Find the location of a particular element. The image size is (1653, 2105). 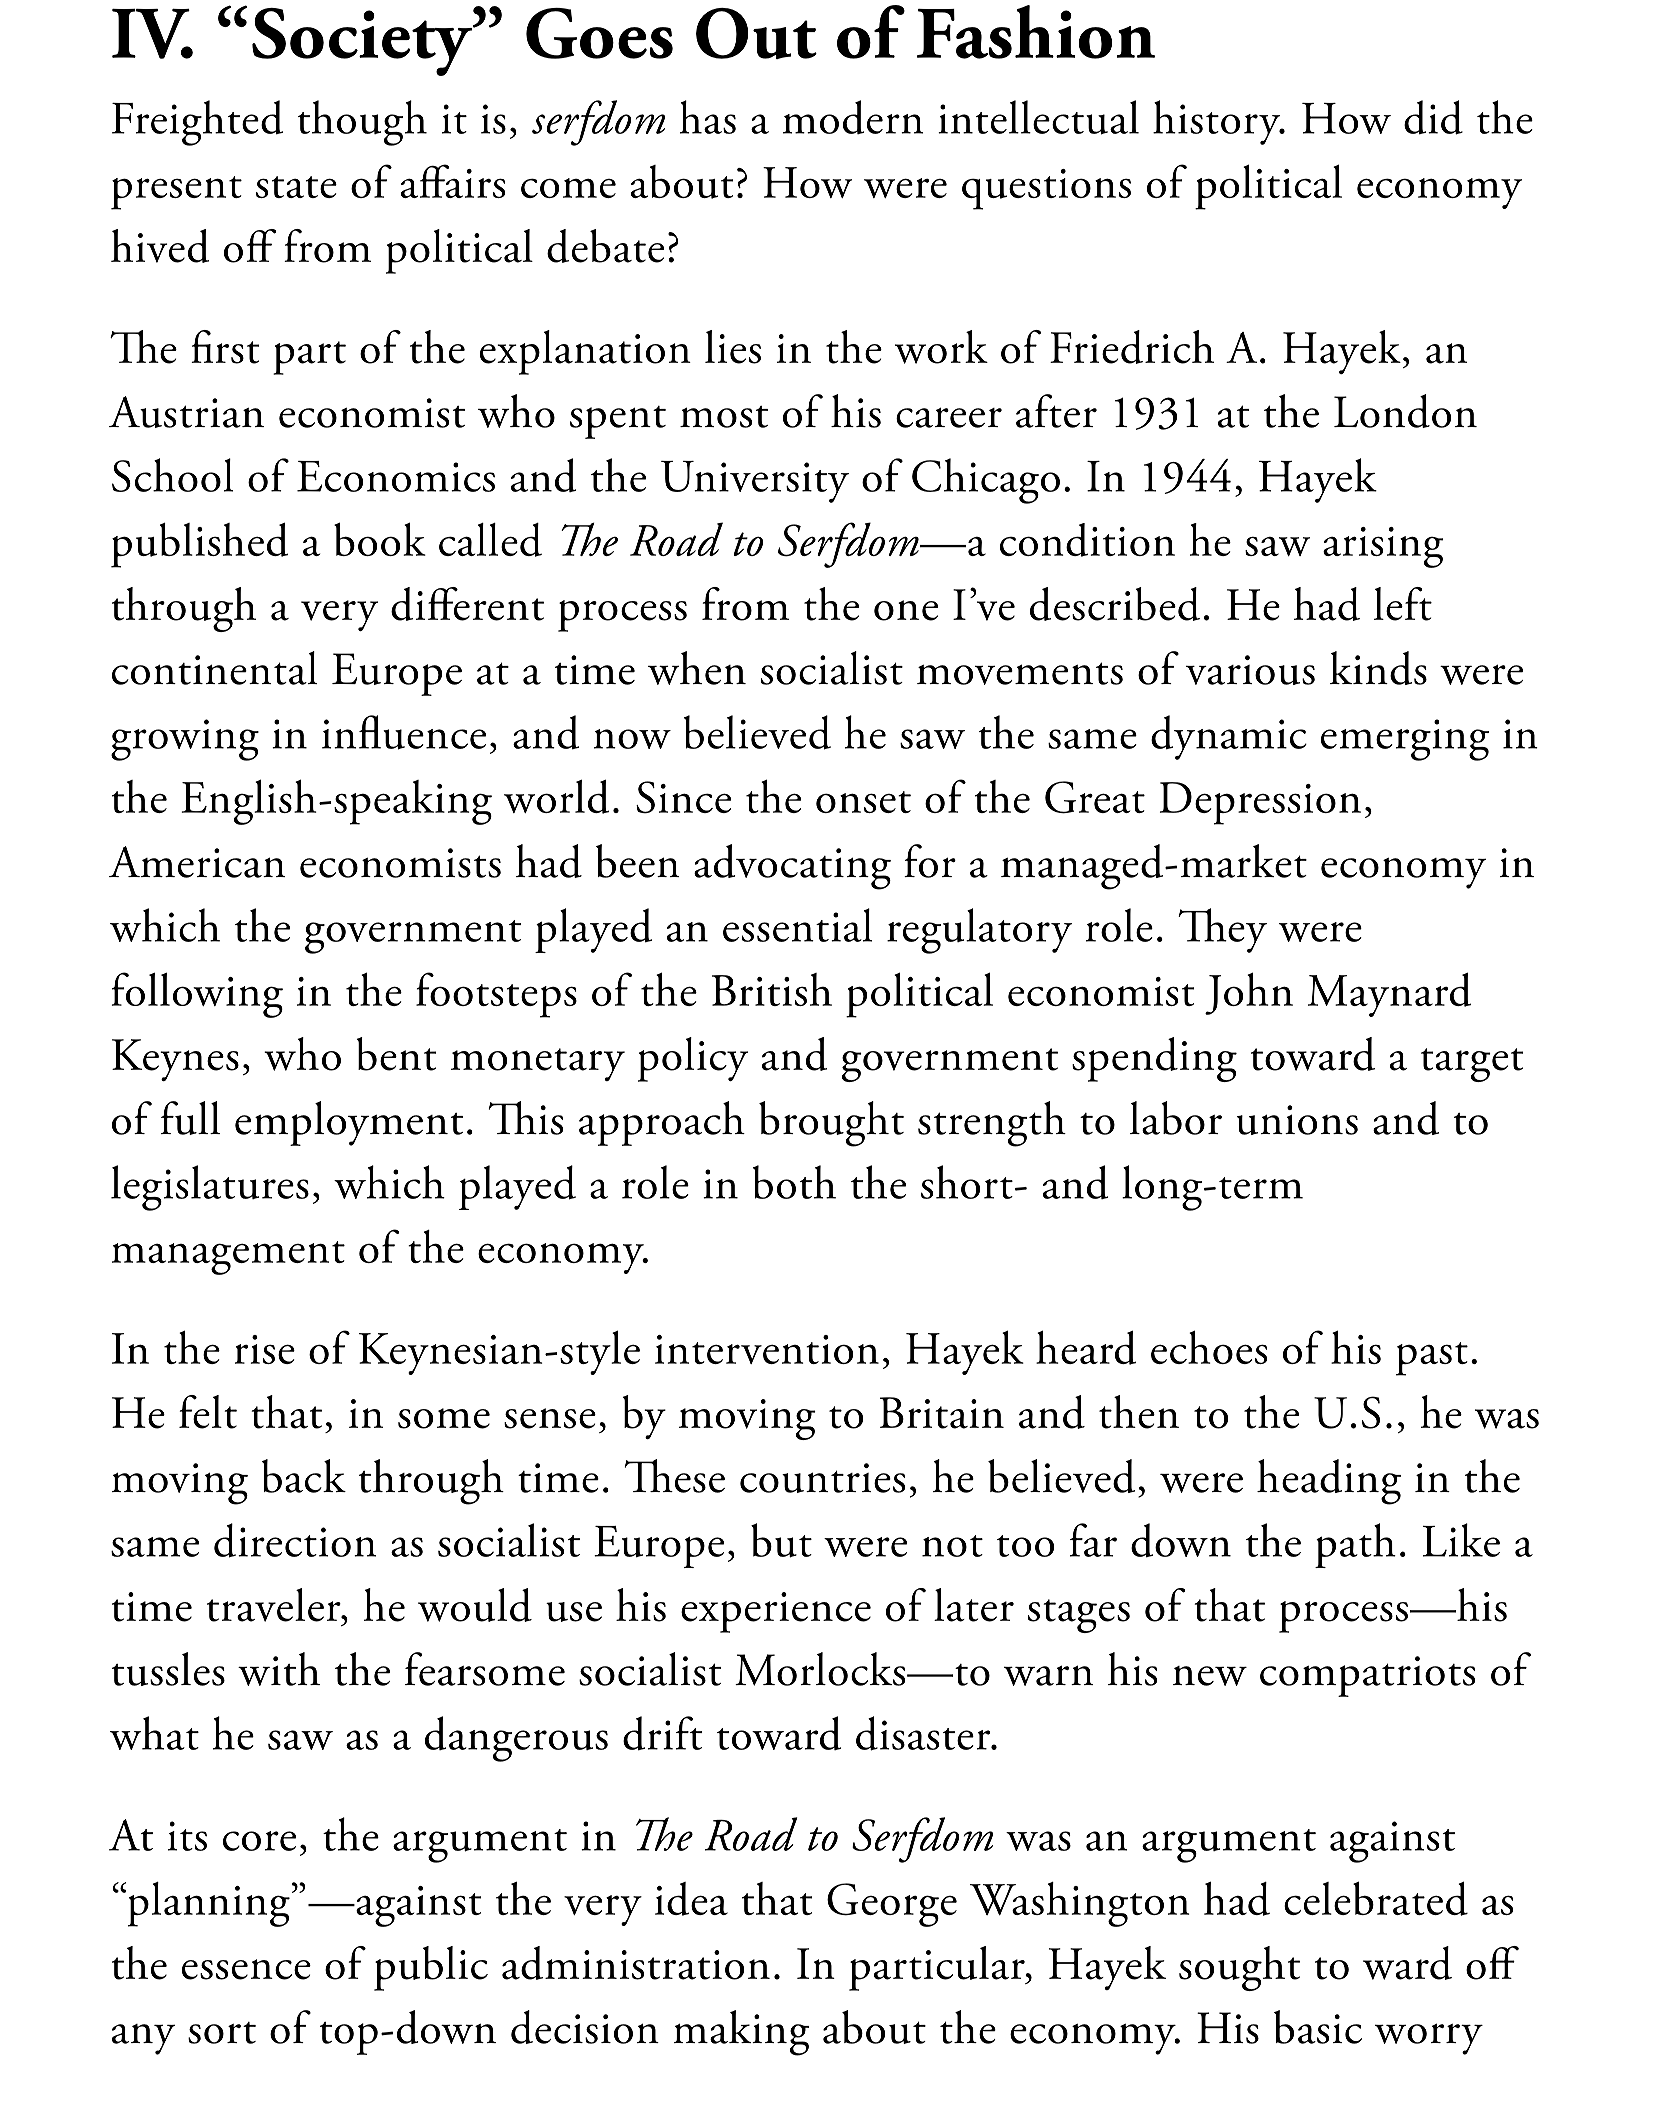

modern is located at coordinates (853, 117).
